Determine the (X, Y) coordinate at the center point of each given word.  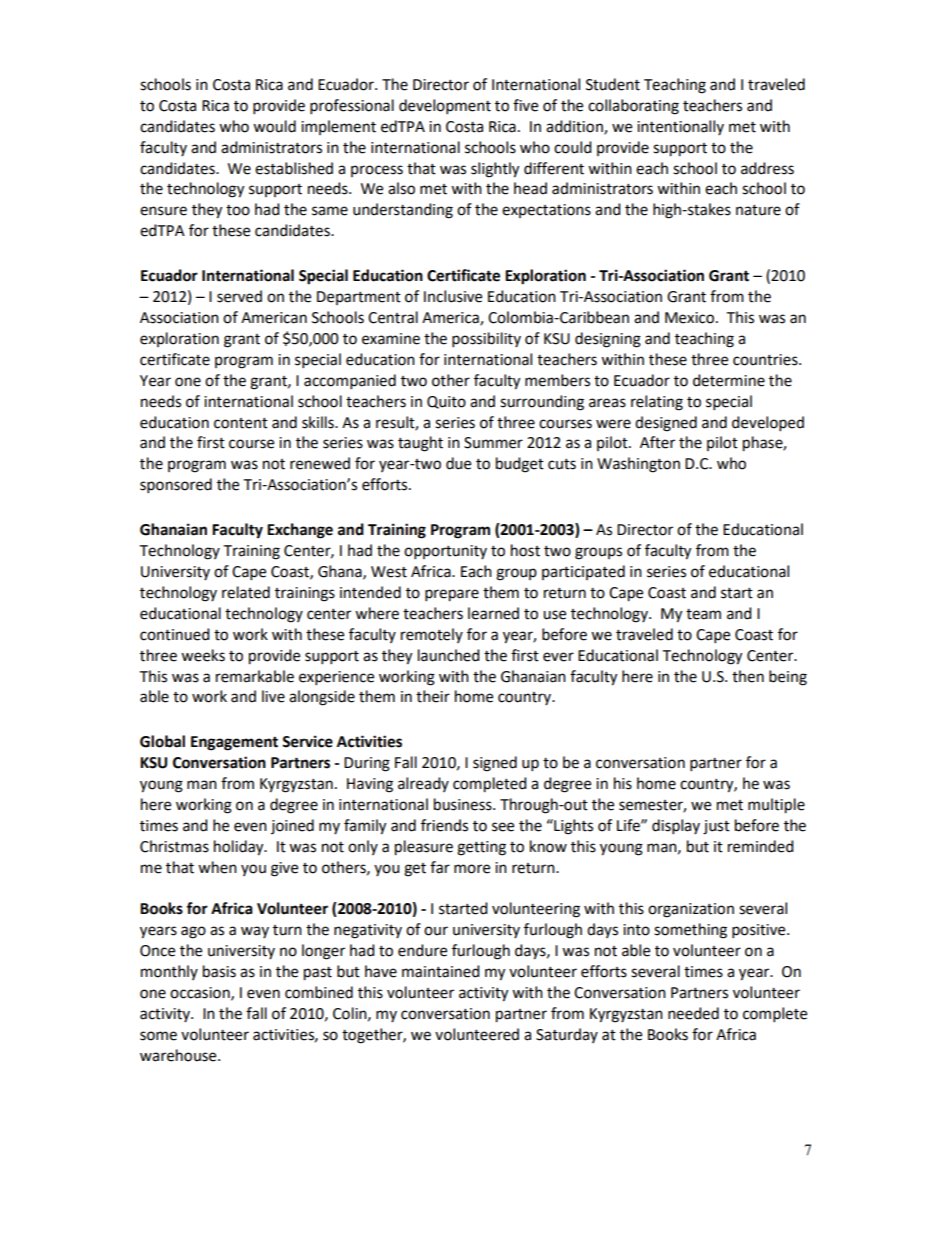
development (445, 107)
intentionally (680, 127)
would (274, 126)
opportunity (445, 552)
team (703, 614)
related (246, 592)
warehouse (179, 1055)
